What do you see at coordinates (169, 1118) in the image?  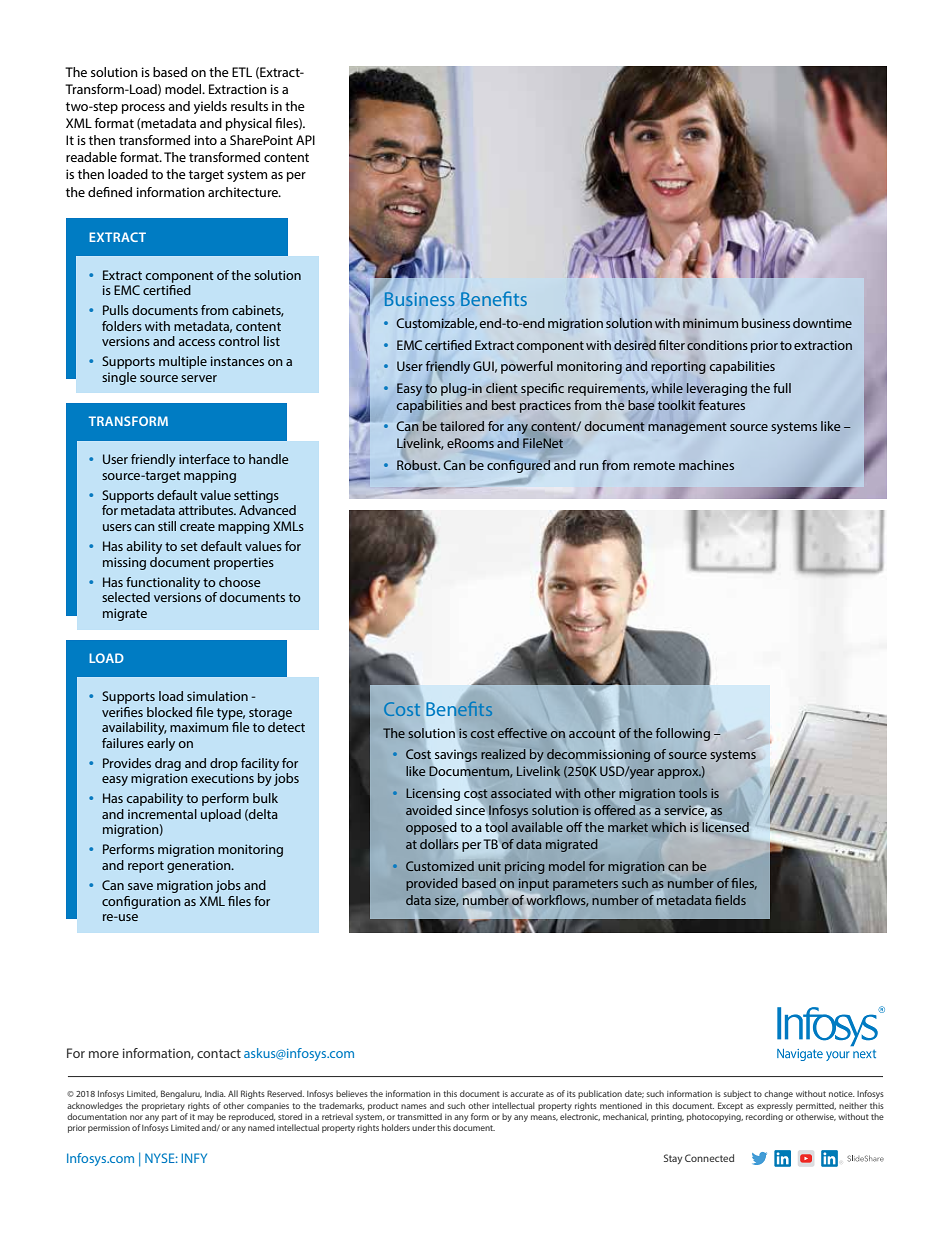 I see `part` at bounding box center [169, 1118].
